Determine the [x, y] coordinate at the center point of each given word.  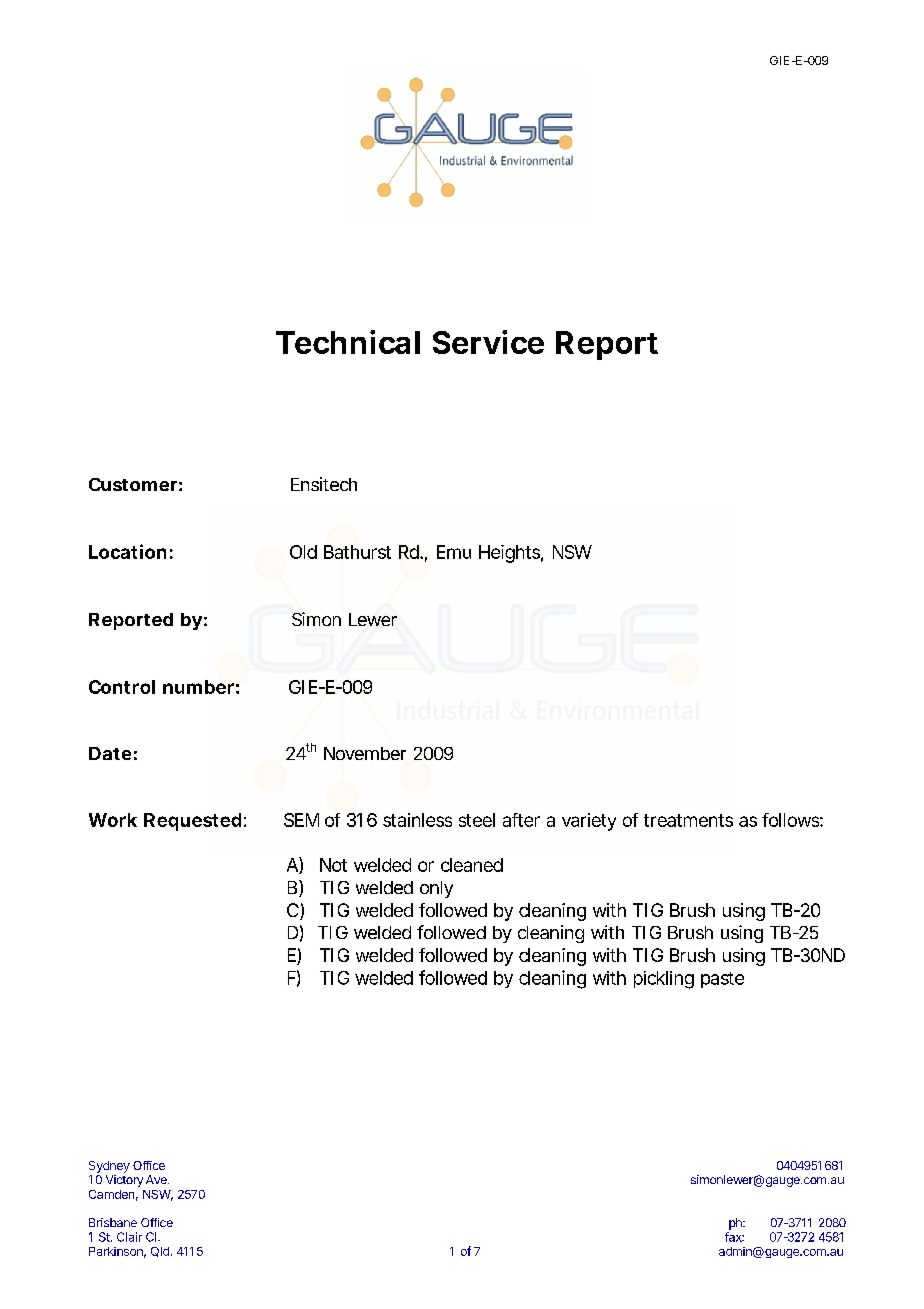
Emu [454, 552]
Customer [133, 484]
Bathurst [357, 552]
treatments [688, 820]
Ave [157, 1179]
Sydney [109, 1167]
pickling [664, 980]
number [198, 687]
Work [113, 820]
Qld [160, 1252]
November [365, 753]
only [436, 889]
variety [589, 822]
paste [722, 980]
